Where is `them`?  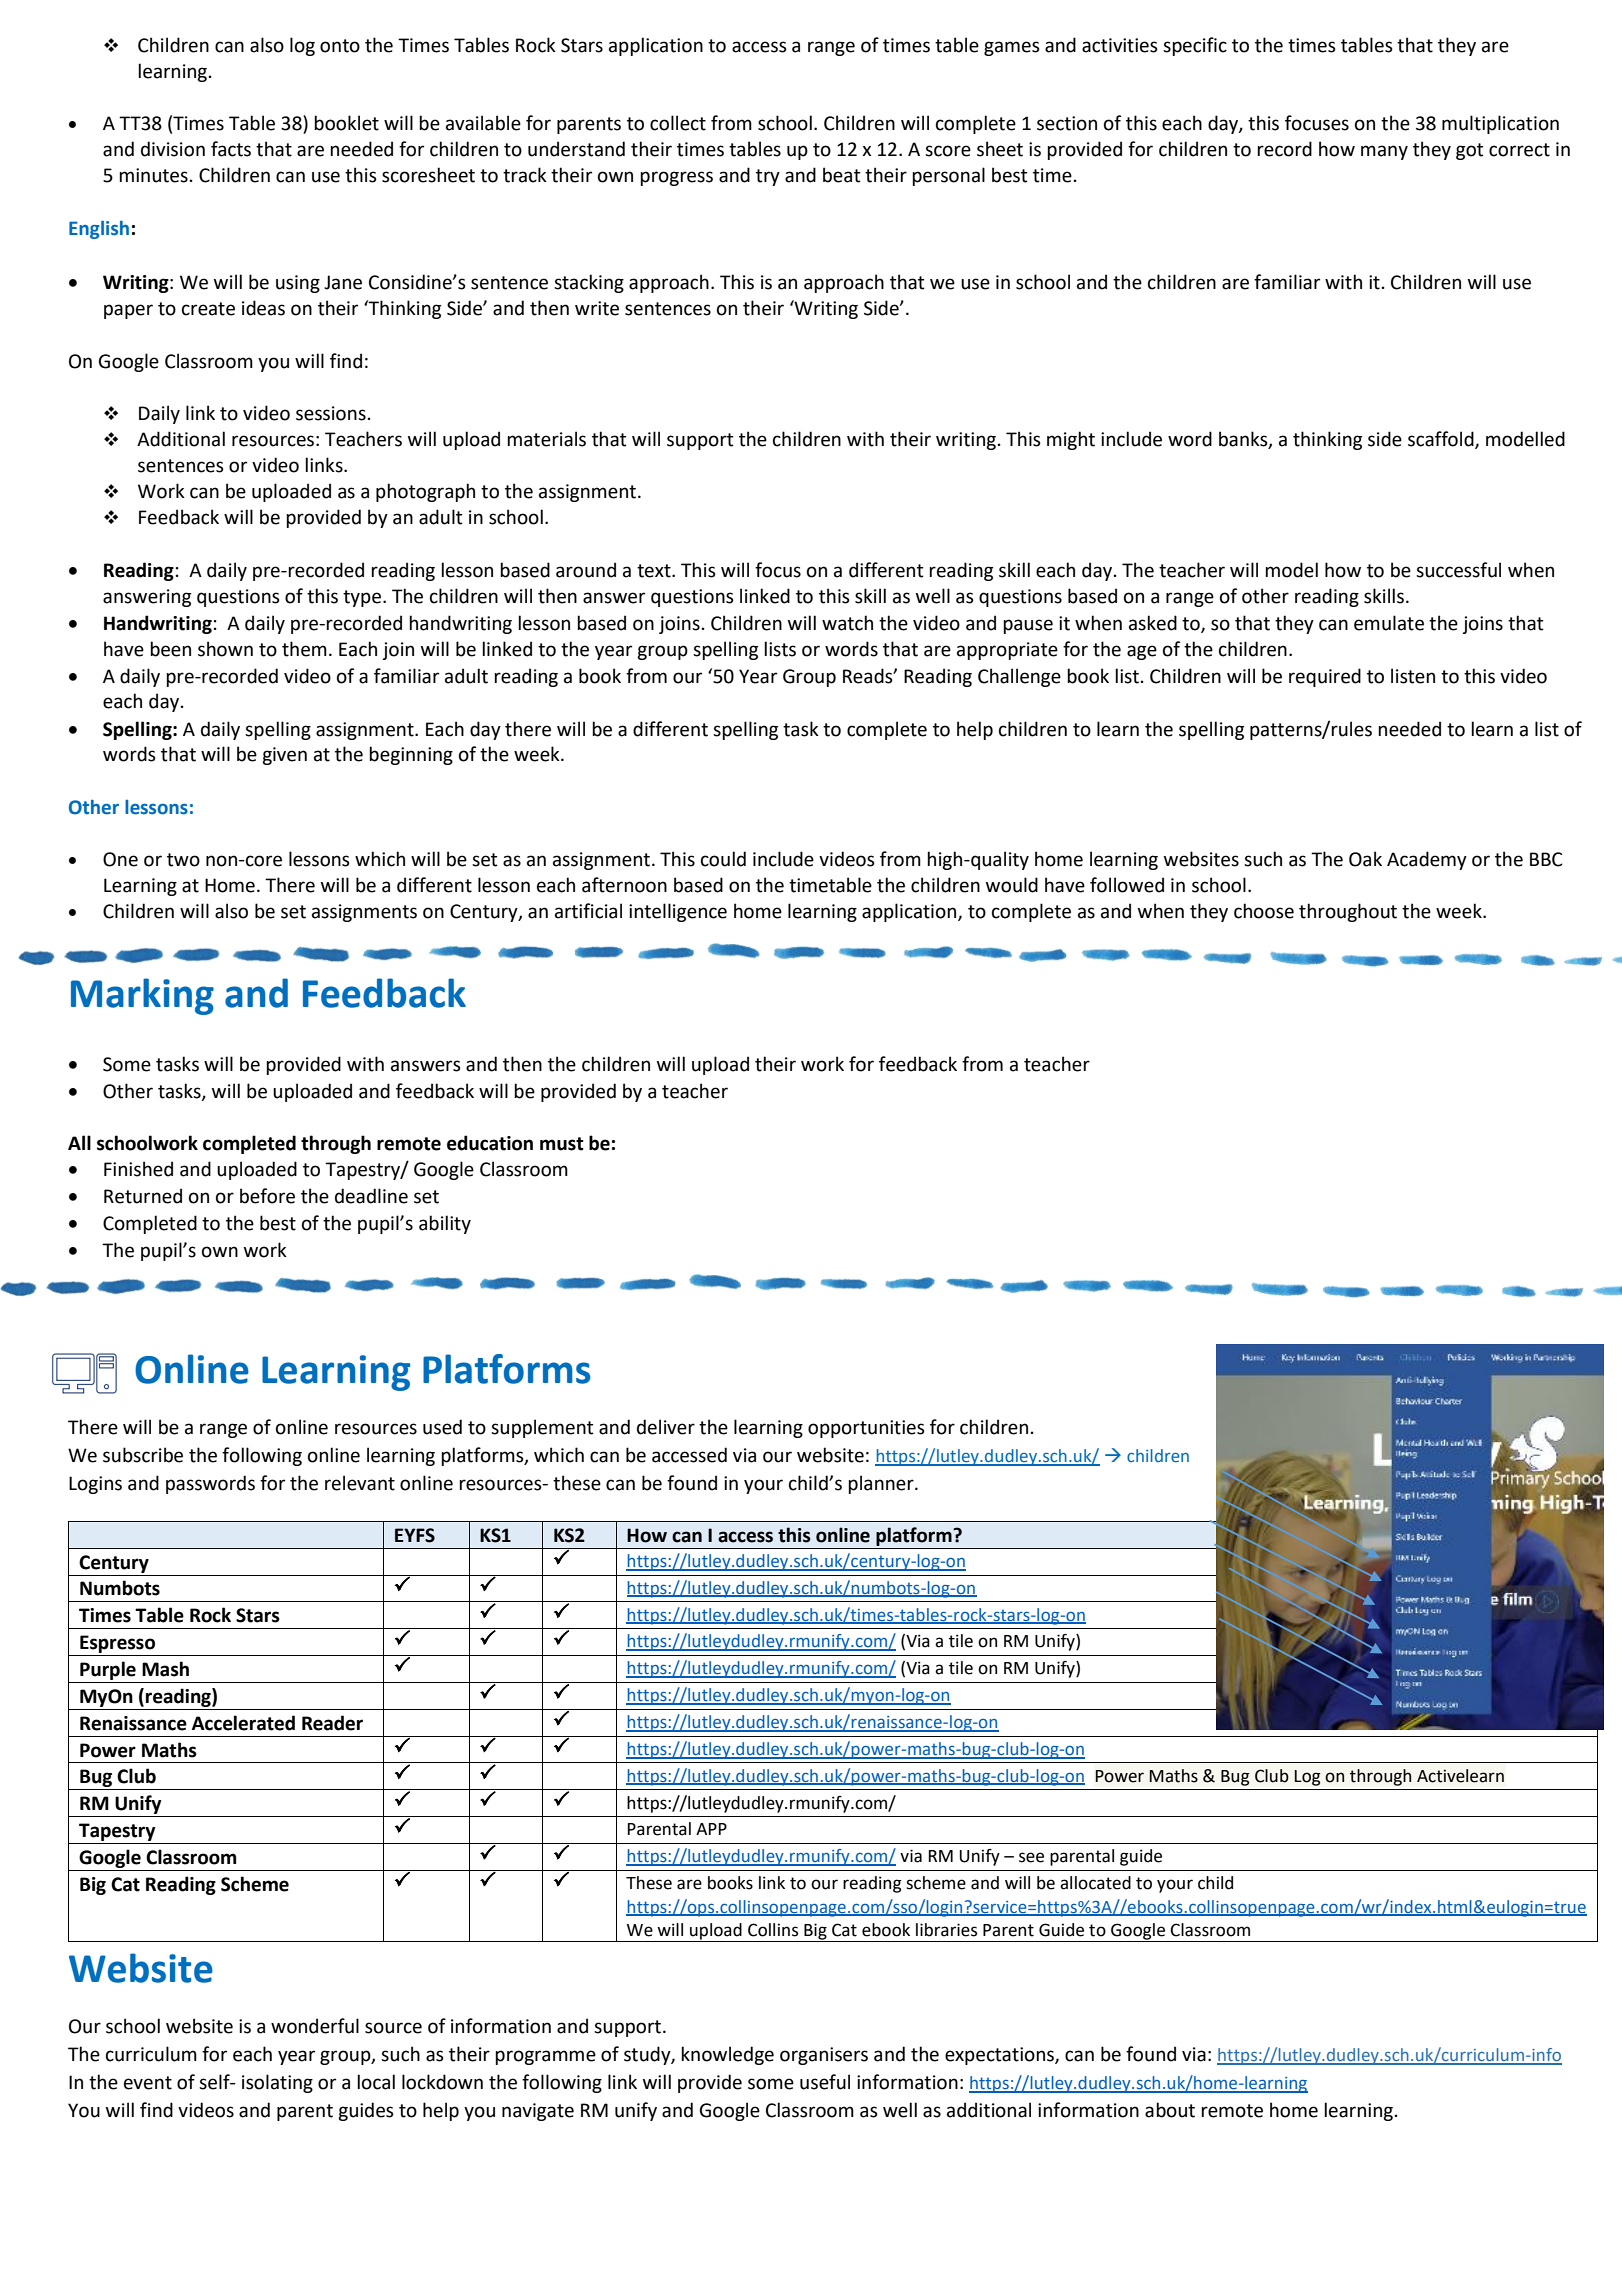
them is located at coordinates (304, 649).
